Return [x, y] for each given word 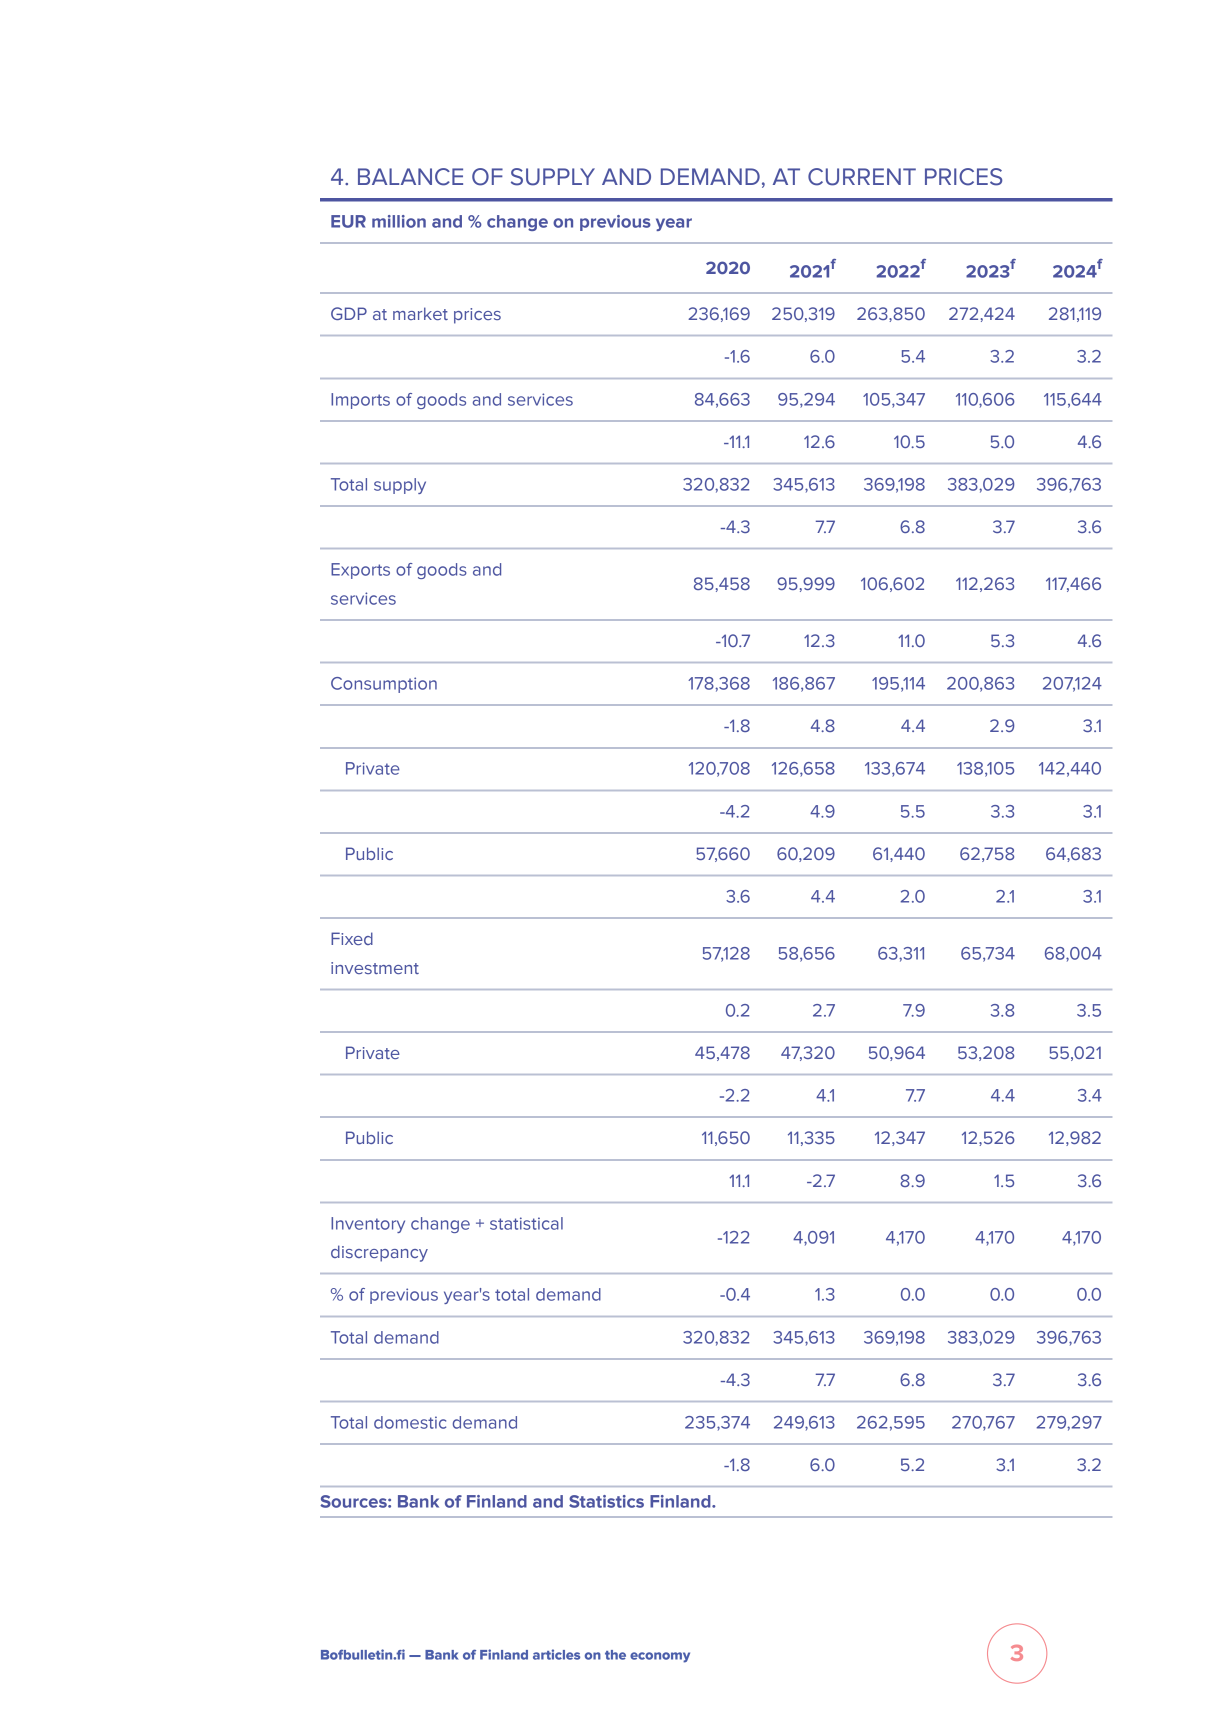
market [420, 313]
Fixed [352, 938]
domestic [410, 1422]
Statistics [606, 1501]
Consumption [384, 685]
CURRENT [862, 177]
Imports [360, 401]
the [615, 1655]
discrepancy [379, 1253]
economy [660, 1657]
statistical [526, 1223]
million [399, 221]
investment [375, 968]
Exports [360, 571]
